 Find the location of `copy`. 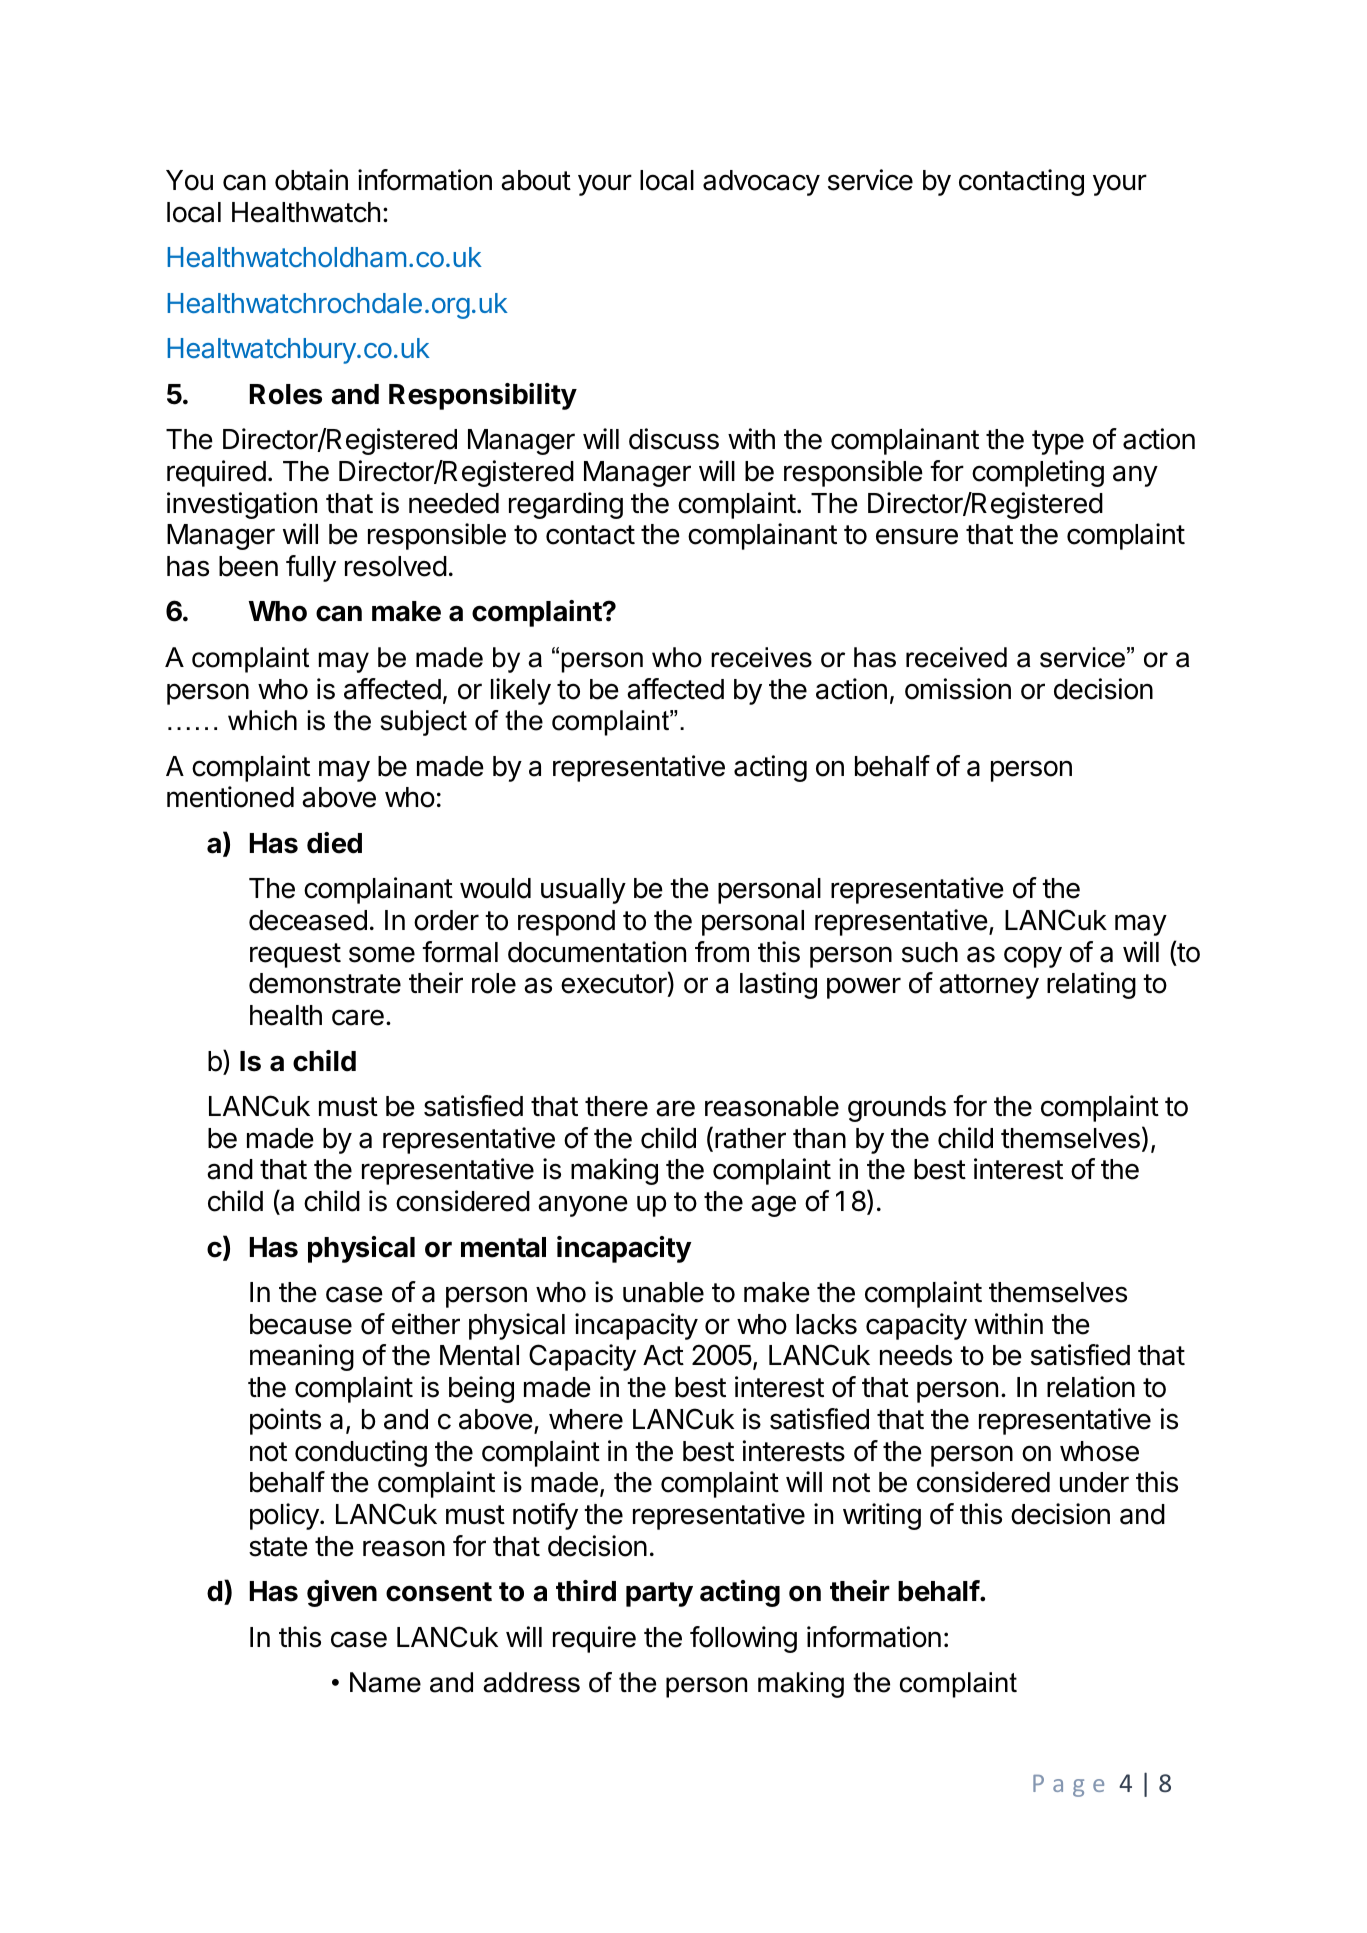

copy is located at coordinates (1033, 957).
